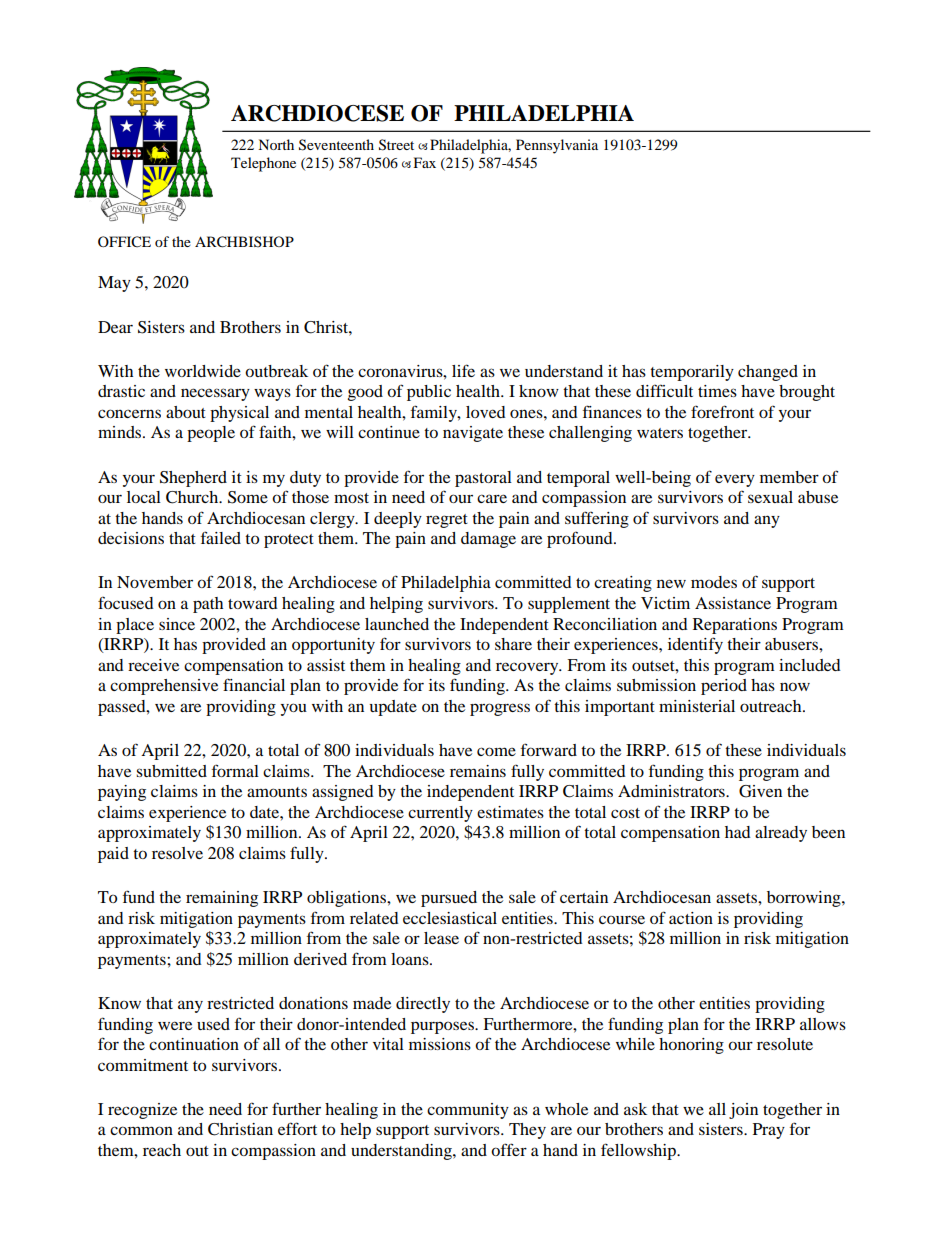 Image resolution: width=952 pixels, height=1233 pixels. What do you see at coordinates (142, 1111) in the page?
I see `recognize` at bounding box center [142, 1111].
